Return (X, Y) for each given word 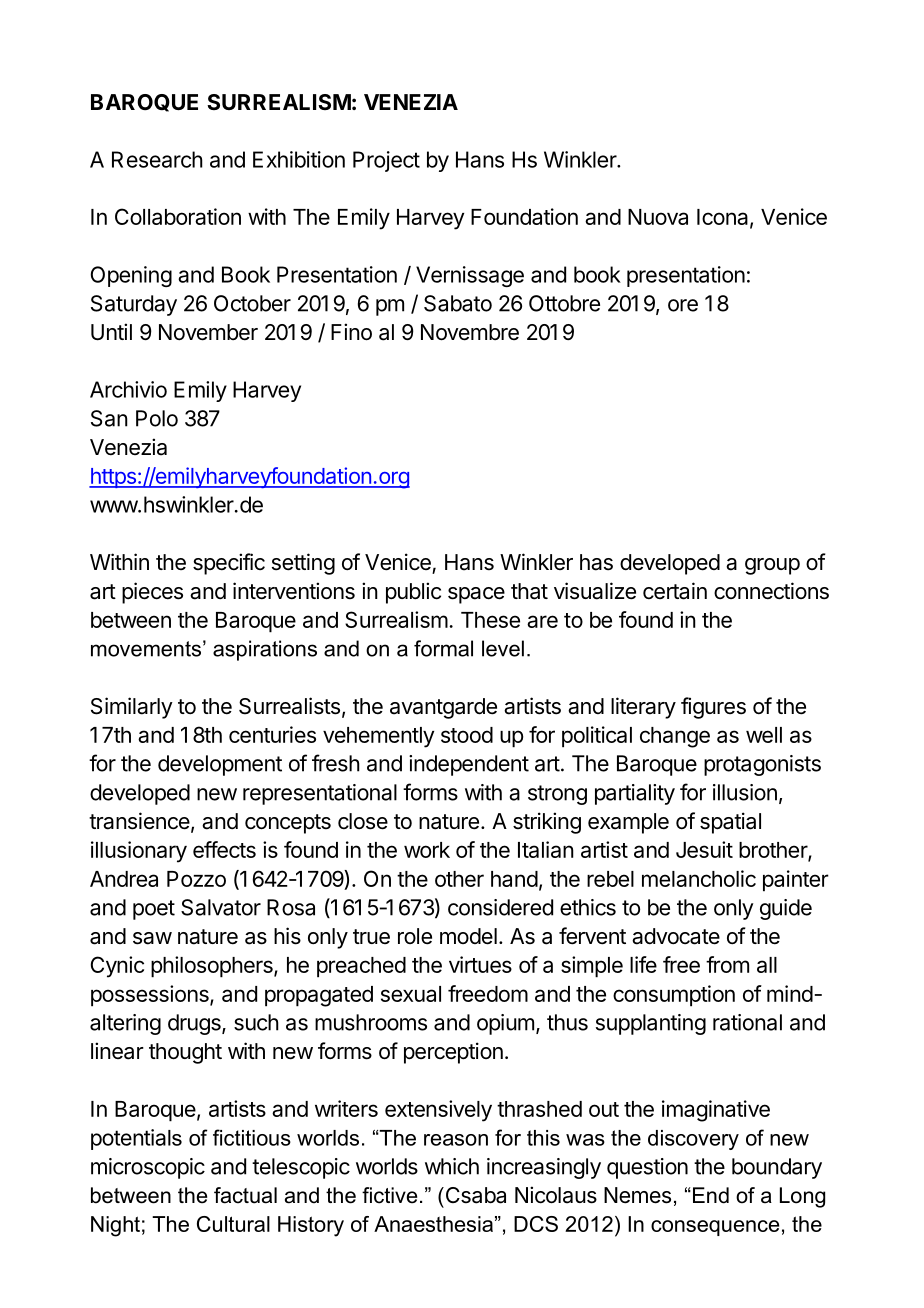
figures (713, 708)
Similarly (132, 708)
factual (245, 1195)
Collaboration (178, 216)
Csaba (474, 1195)
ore (683, 305)
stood (467, 735)
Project (386, 161)
